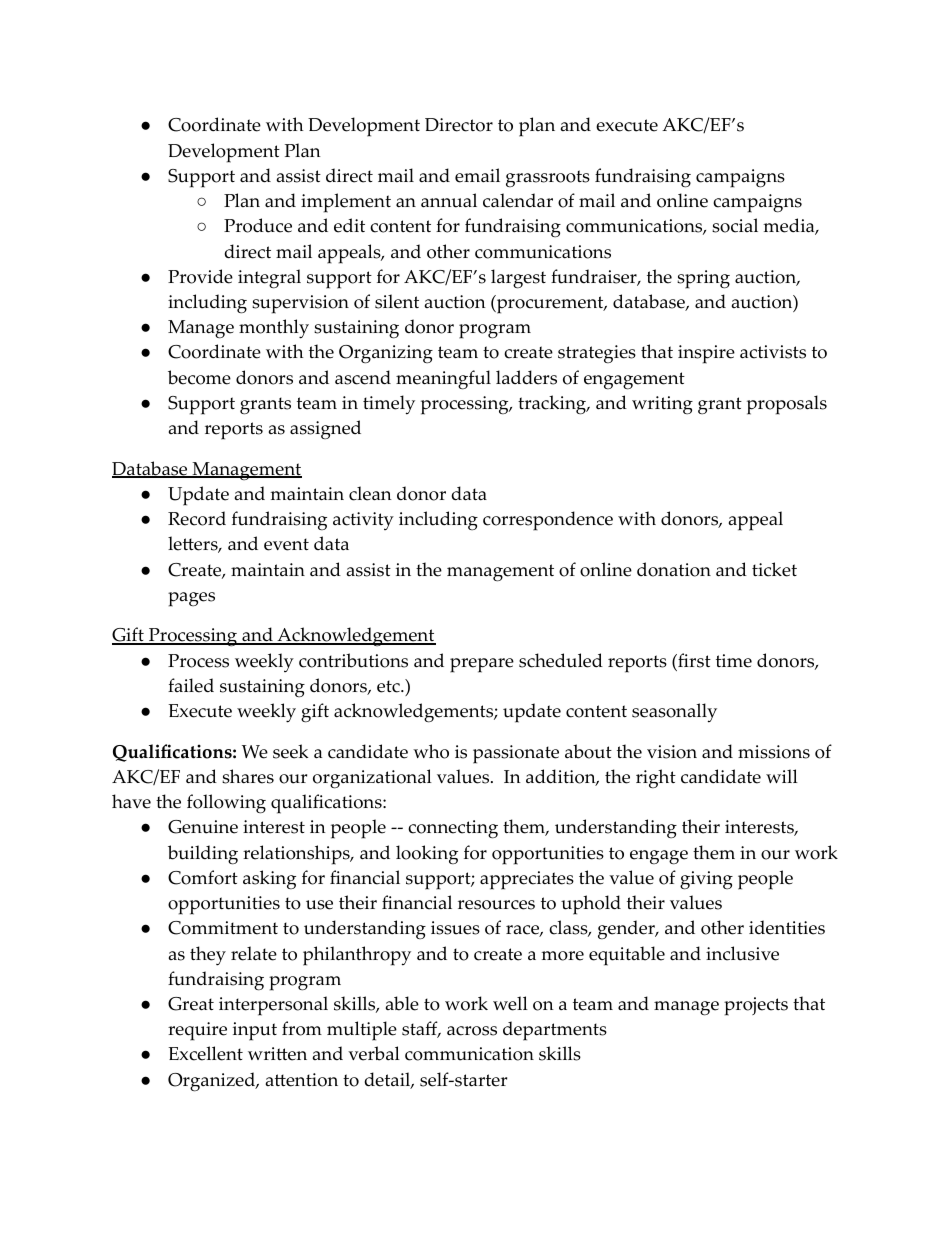  I want to click on connecting, so click(453, 829).
